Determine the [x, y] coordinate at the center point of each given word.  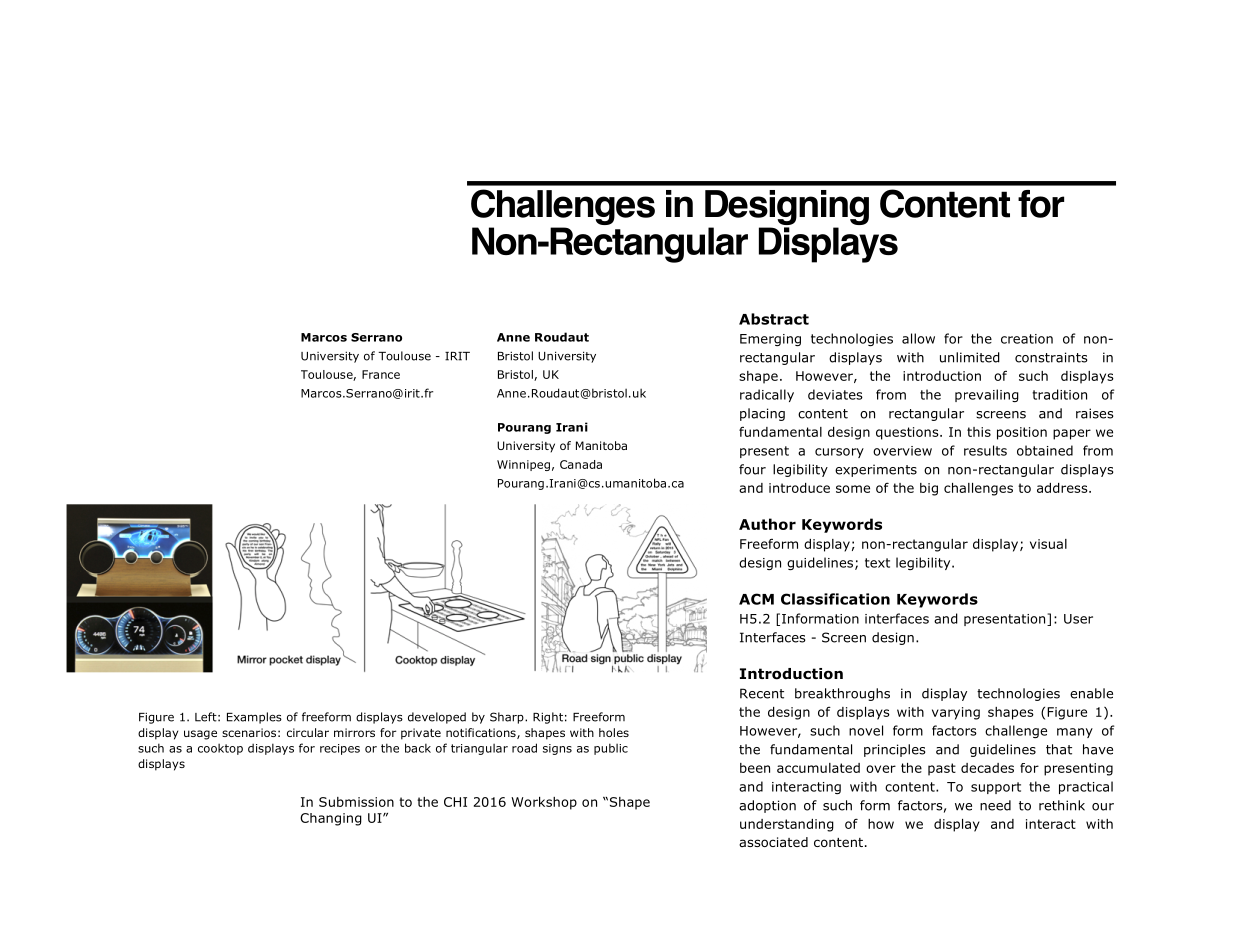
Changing [331, 819]
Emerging [770, 340]
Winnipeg [523, 465]
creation [1027, 339]
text [877, 563]
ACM [756, 599]
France [381, 374]
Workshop [544, 803]
